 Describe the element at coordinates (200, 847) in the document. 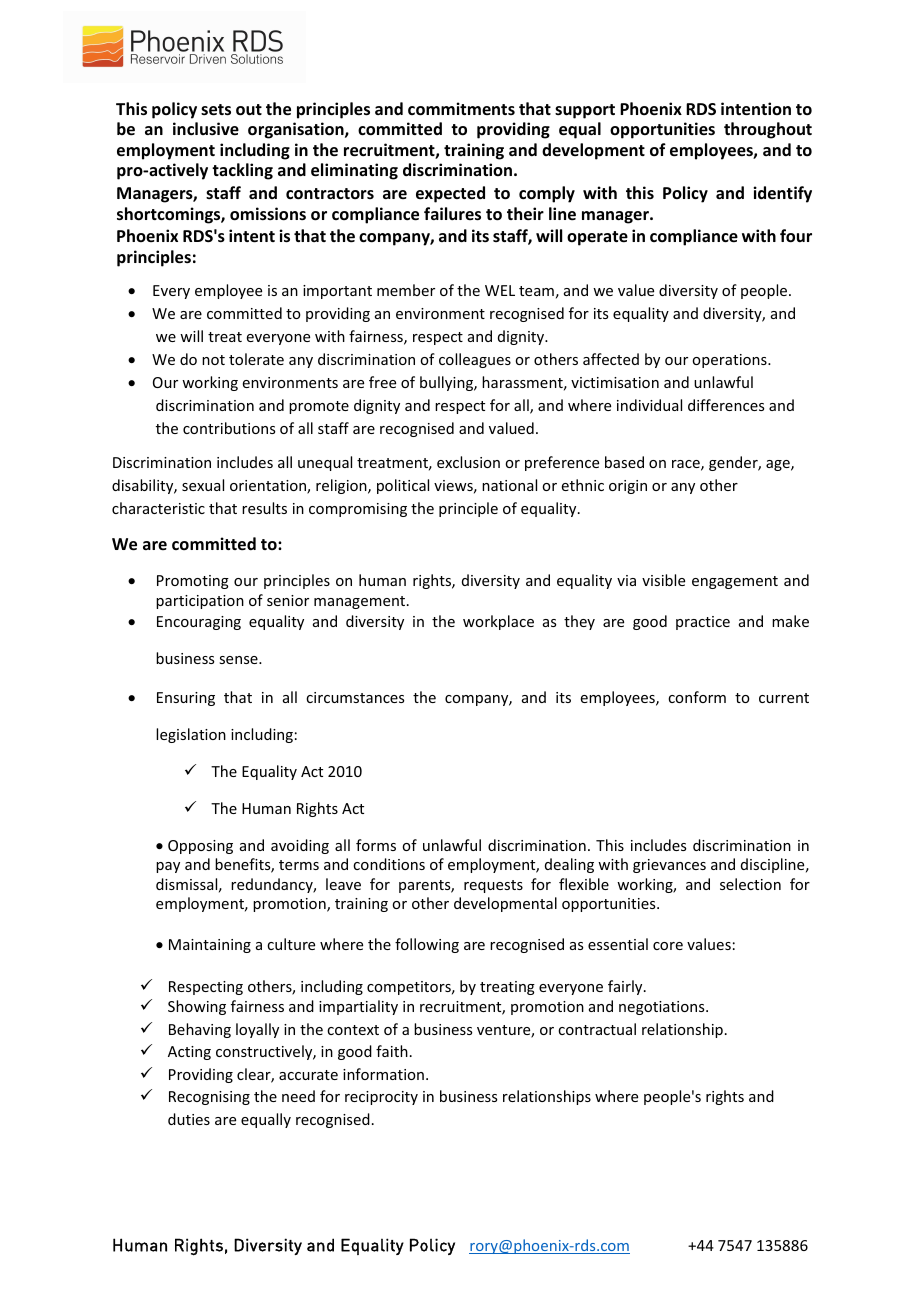

I see `Opposing` at that location.
